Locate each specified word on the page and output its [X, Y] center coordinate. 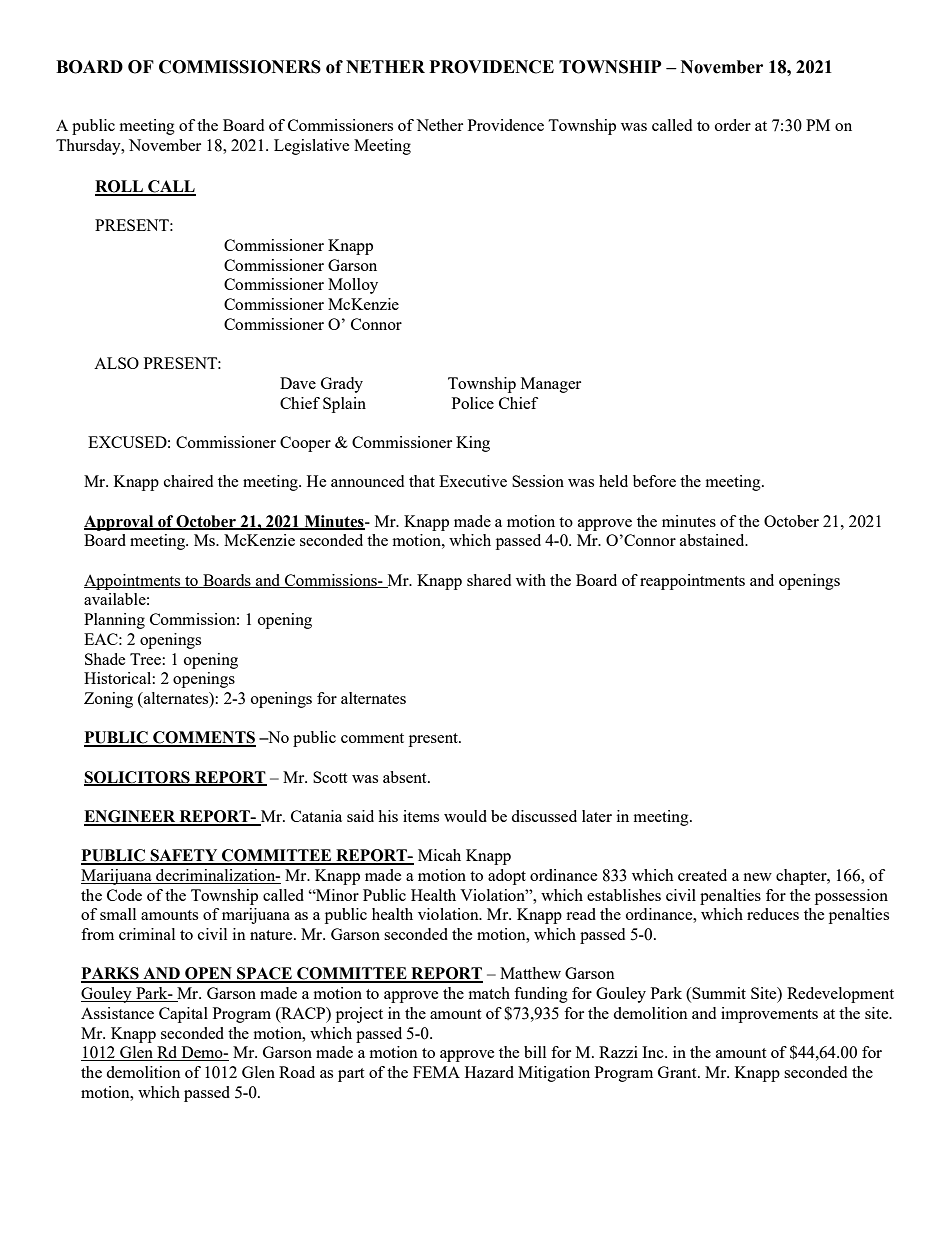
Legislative [311, 147]
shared [489, 580]
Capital [183, 1015]
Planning [114, 621]
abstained [713, 540]
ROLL [120, 187]
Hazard [489, 1072]
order [733, 125]
